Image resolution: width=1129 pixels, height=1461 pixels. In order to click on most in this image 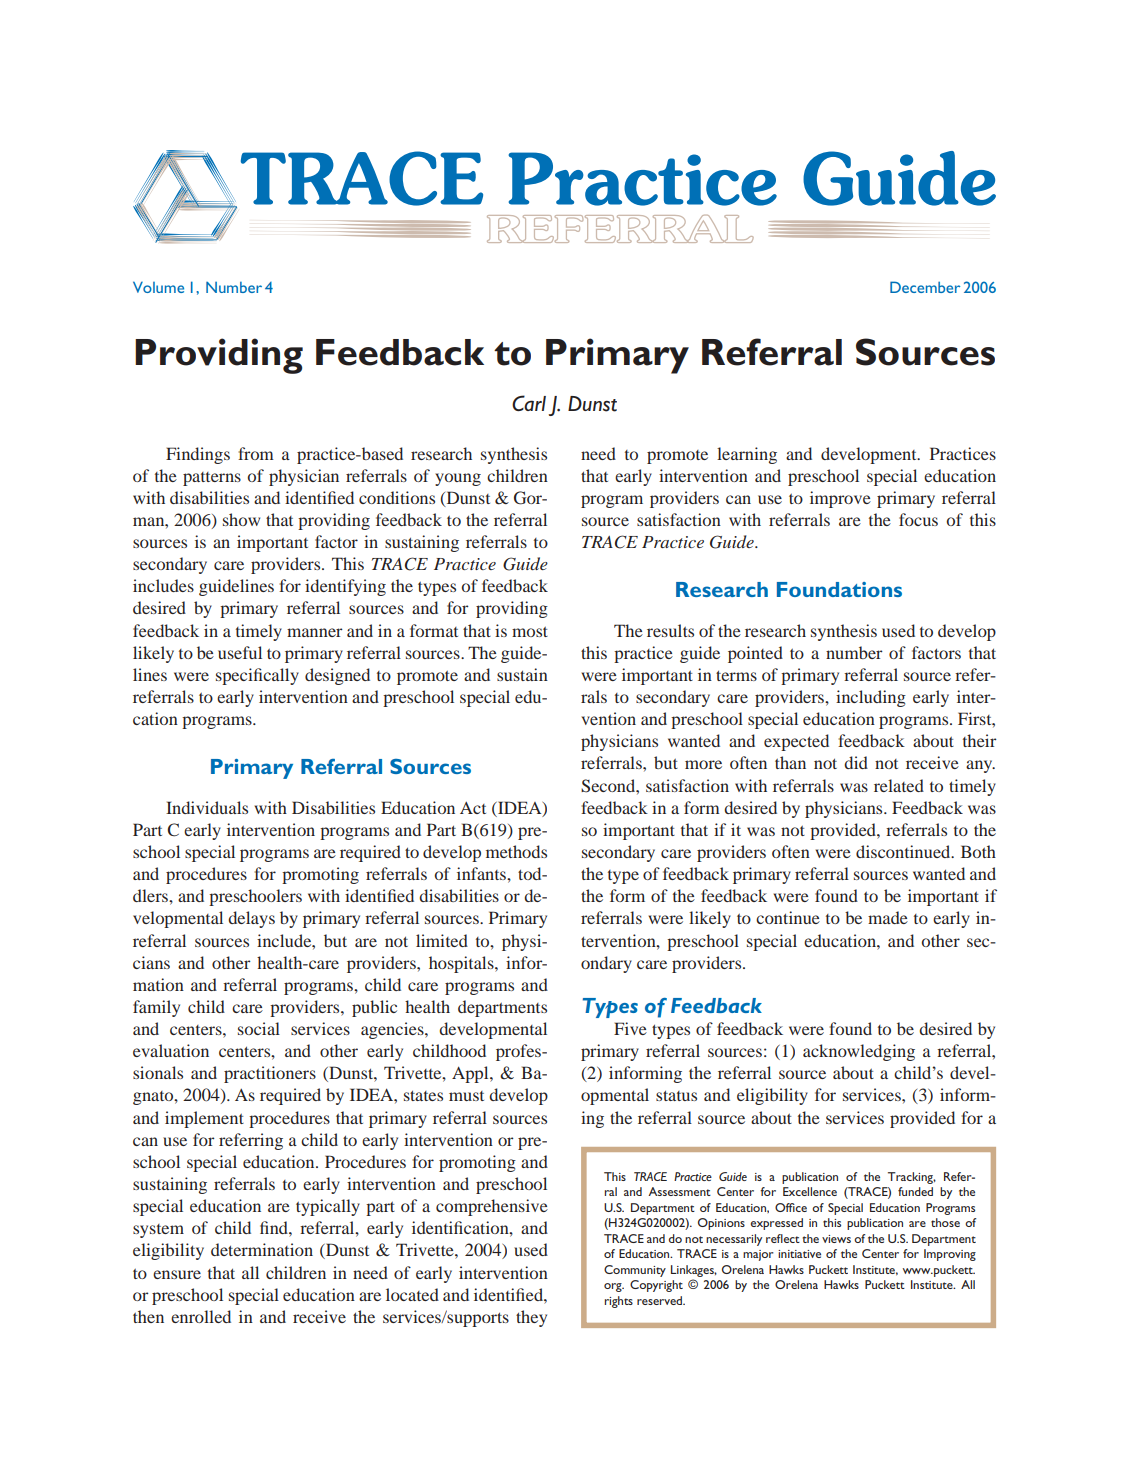, I will do `click(530, 631)`.
